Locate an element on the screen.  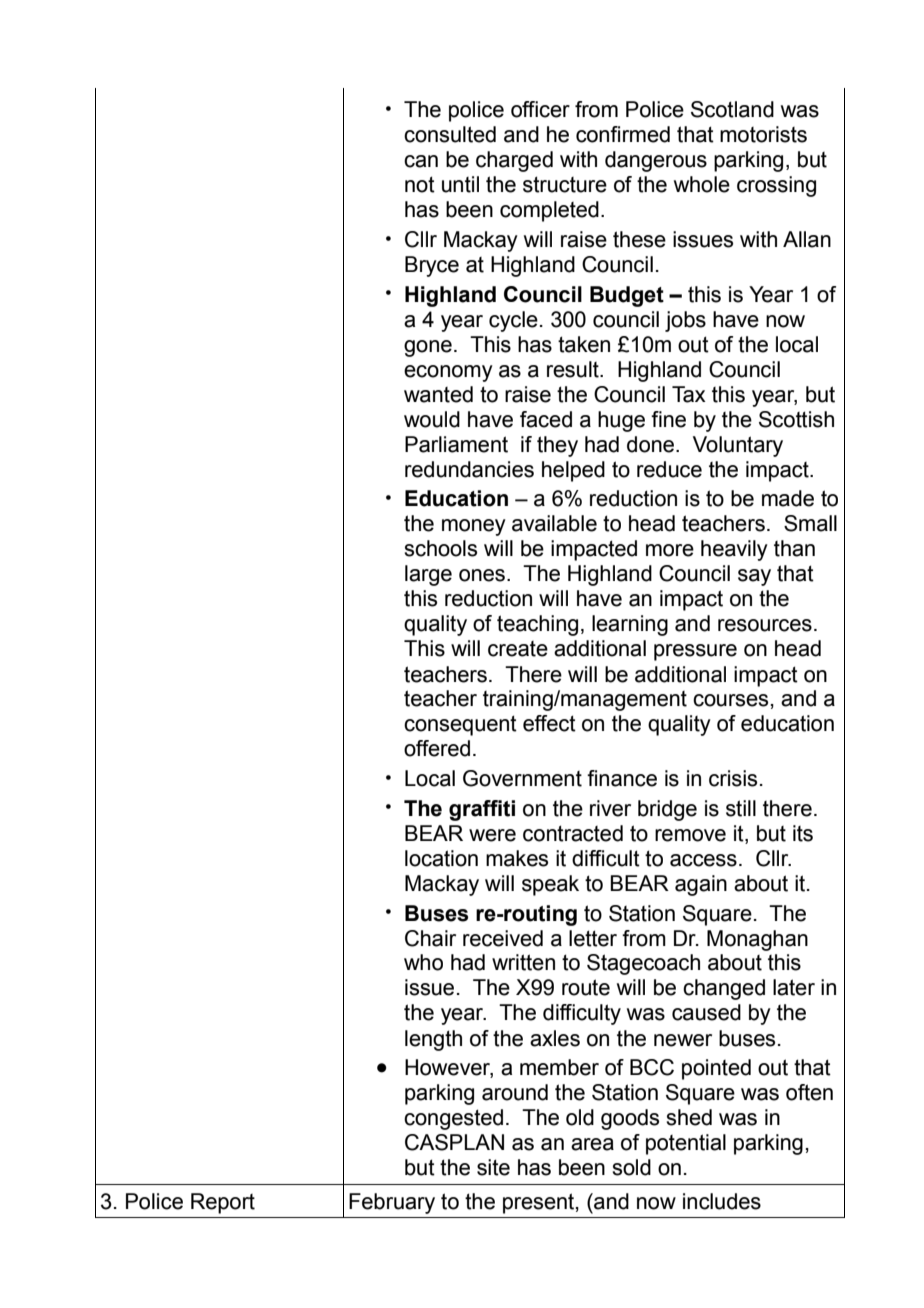
received is located at coordinates (503, 938).
